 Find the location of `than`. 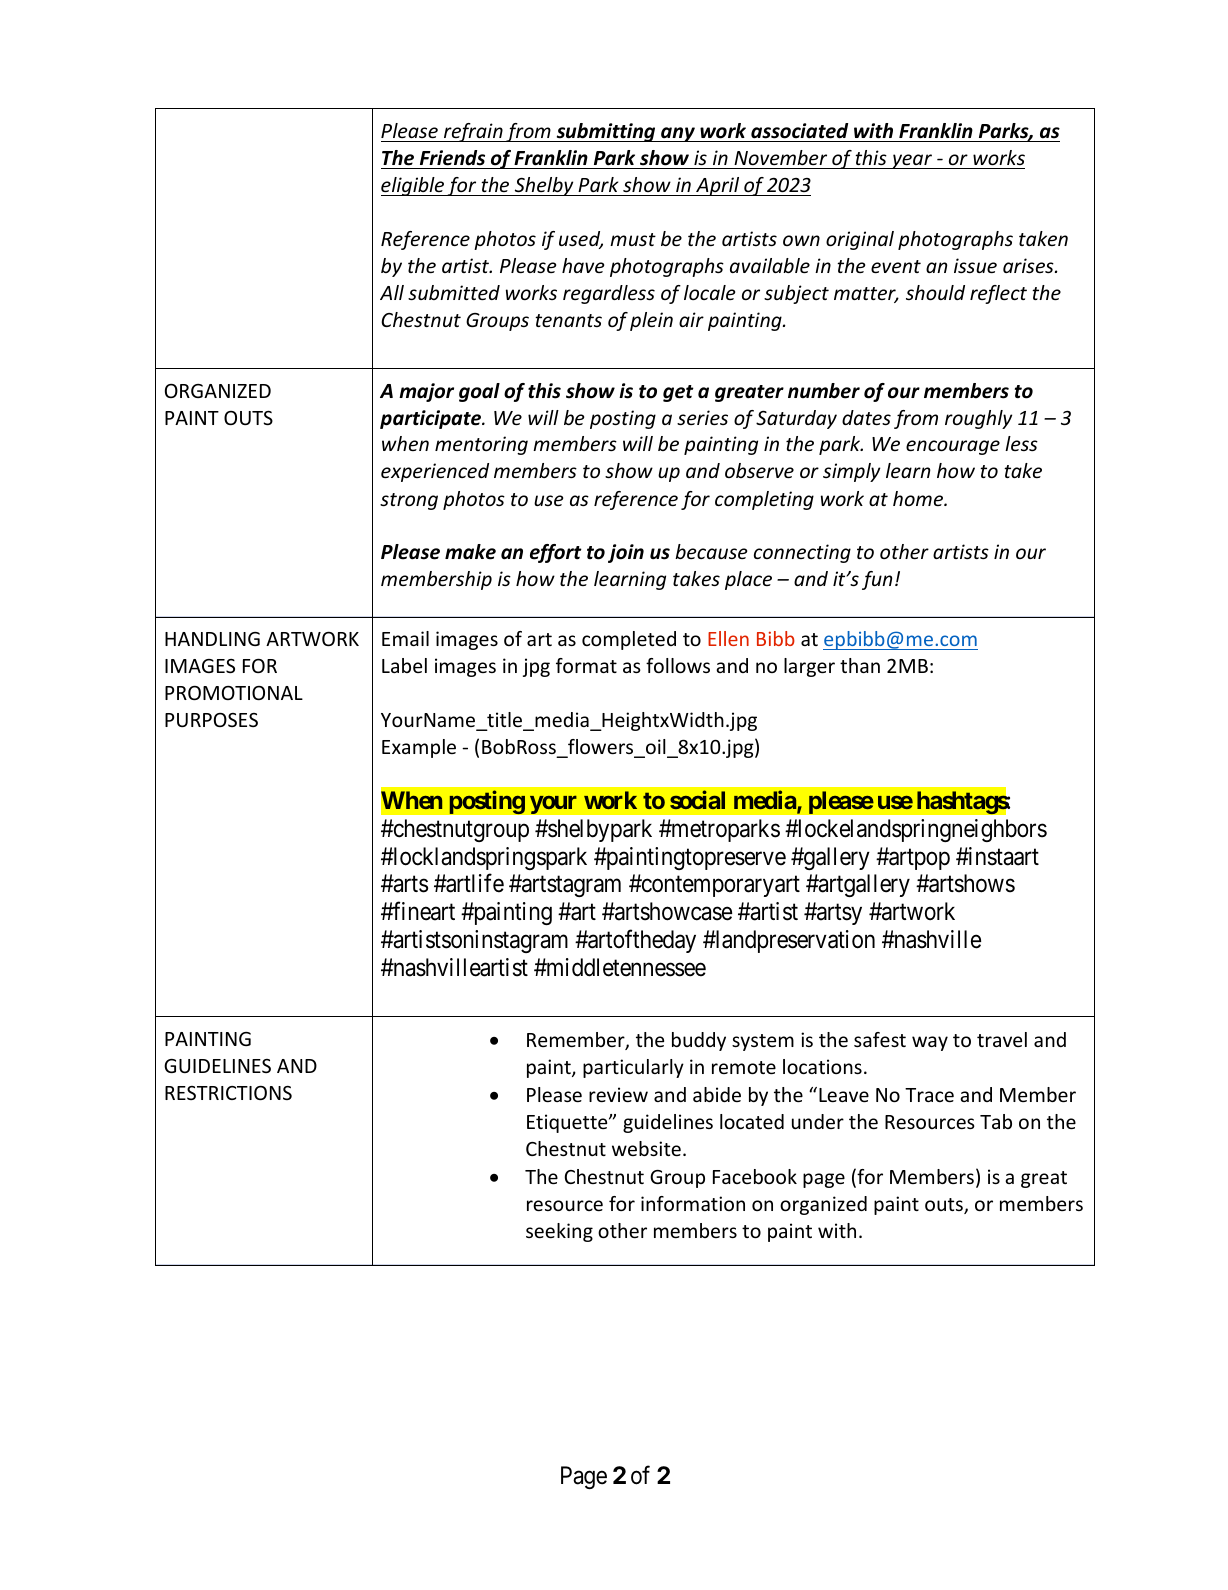

than is located at coordinates (860, 665).
